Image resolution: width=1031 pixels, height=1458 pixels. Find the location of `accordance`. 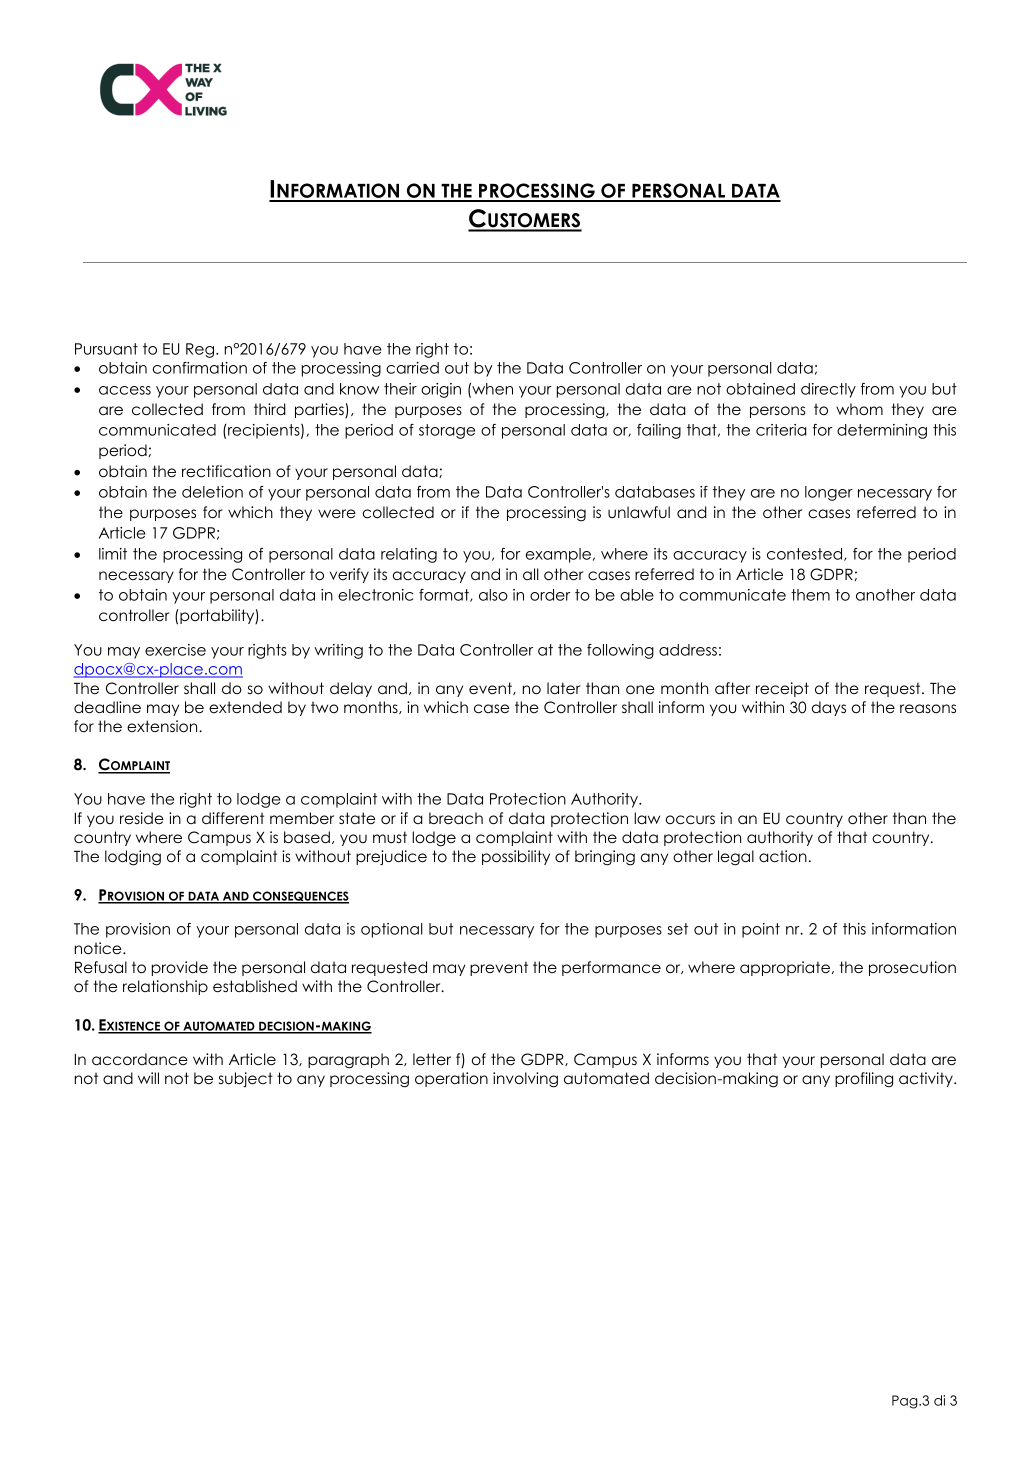

accordance is located at coordinates (140, 1059).
